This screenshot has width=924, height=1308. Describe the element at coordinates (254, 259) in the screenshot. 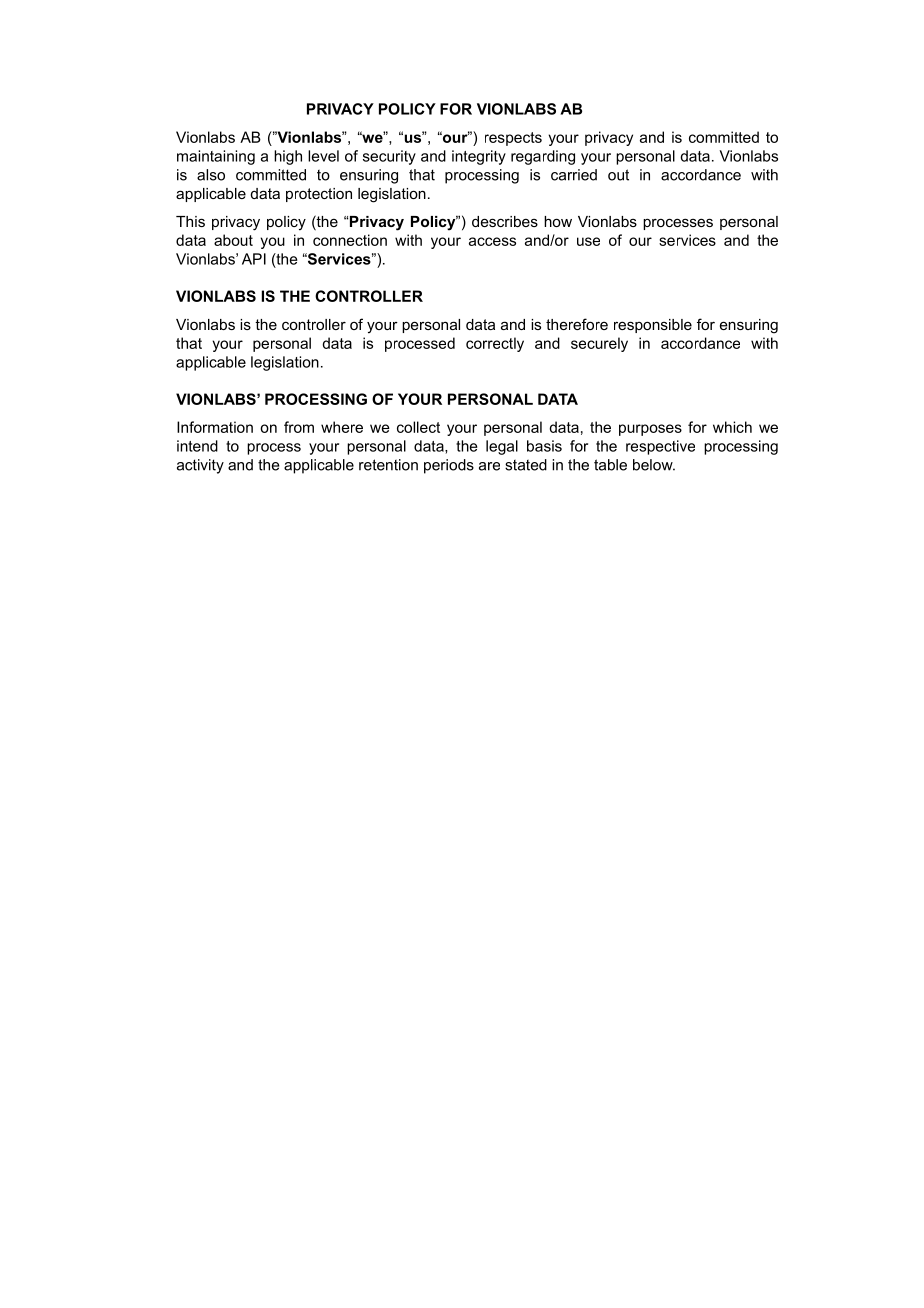

I see `API` at that location.
